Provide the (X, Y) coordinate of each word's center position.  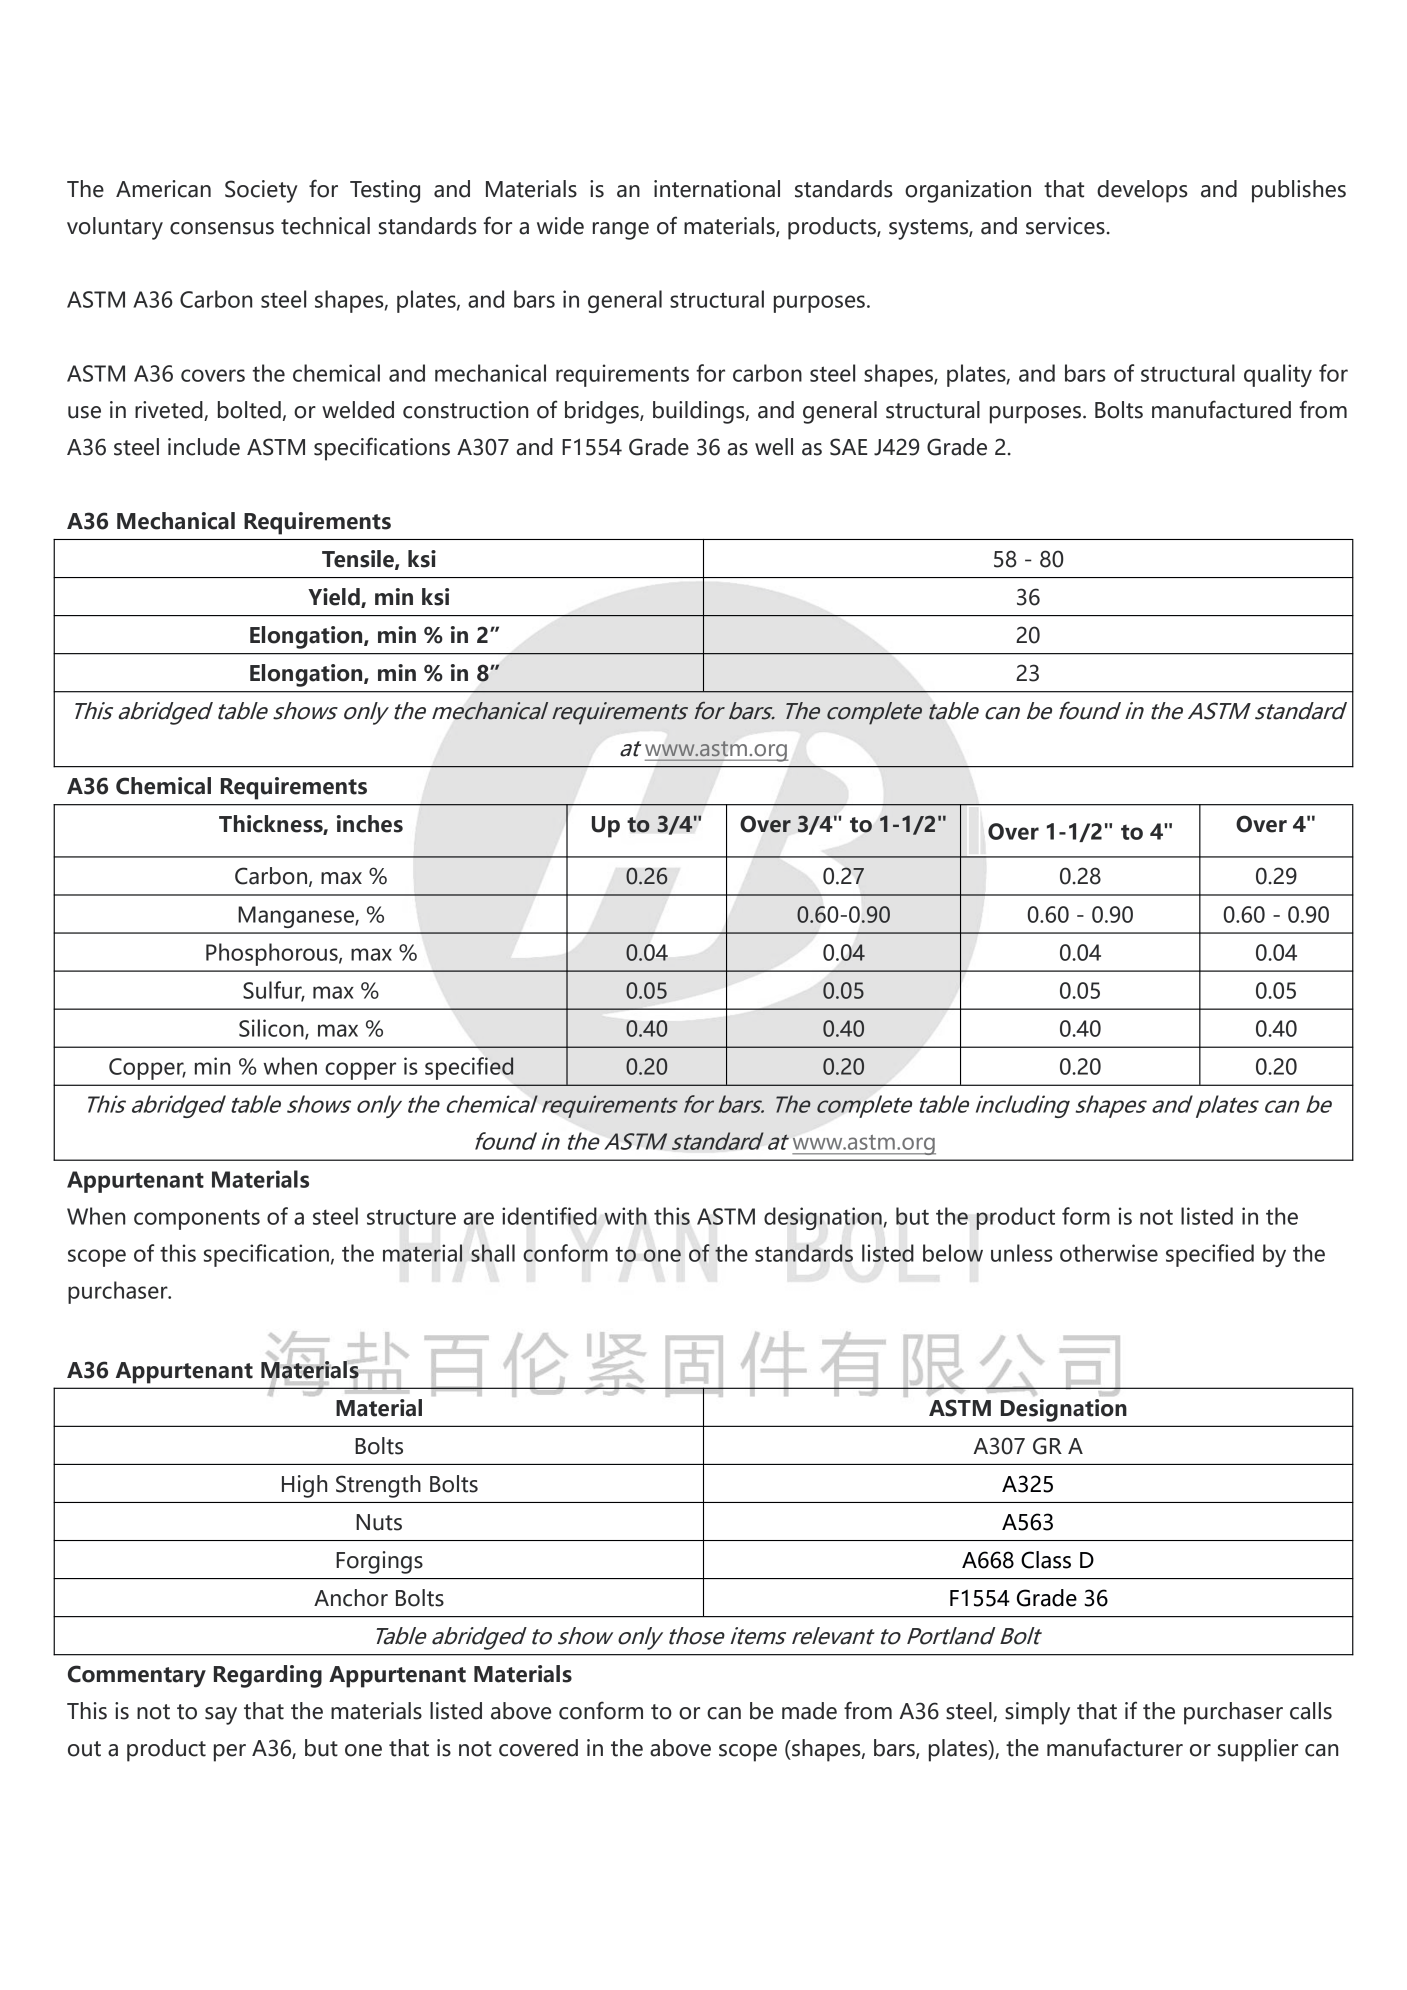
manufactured (1221, 409)
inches (370, 824)
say (221, 1716)
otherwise (1109, 1253)
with (625, 1216)
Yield (335, 598)
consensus (222, 228)
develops (1142, 191)
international (717, 189)
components (197, 1219)
